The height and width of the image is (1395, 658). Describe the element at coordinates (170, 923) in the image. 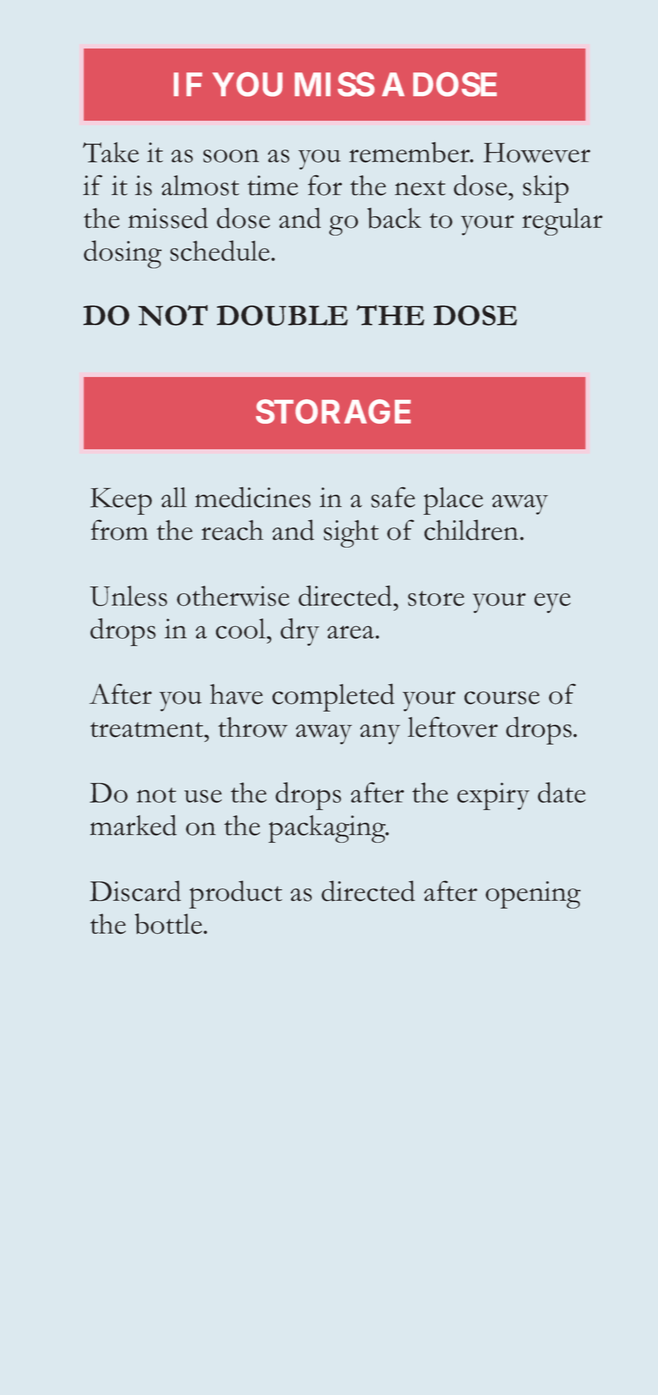

I see `bottle` at that location.
